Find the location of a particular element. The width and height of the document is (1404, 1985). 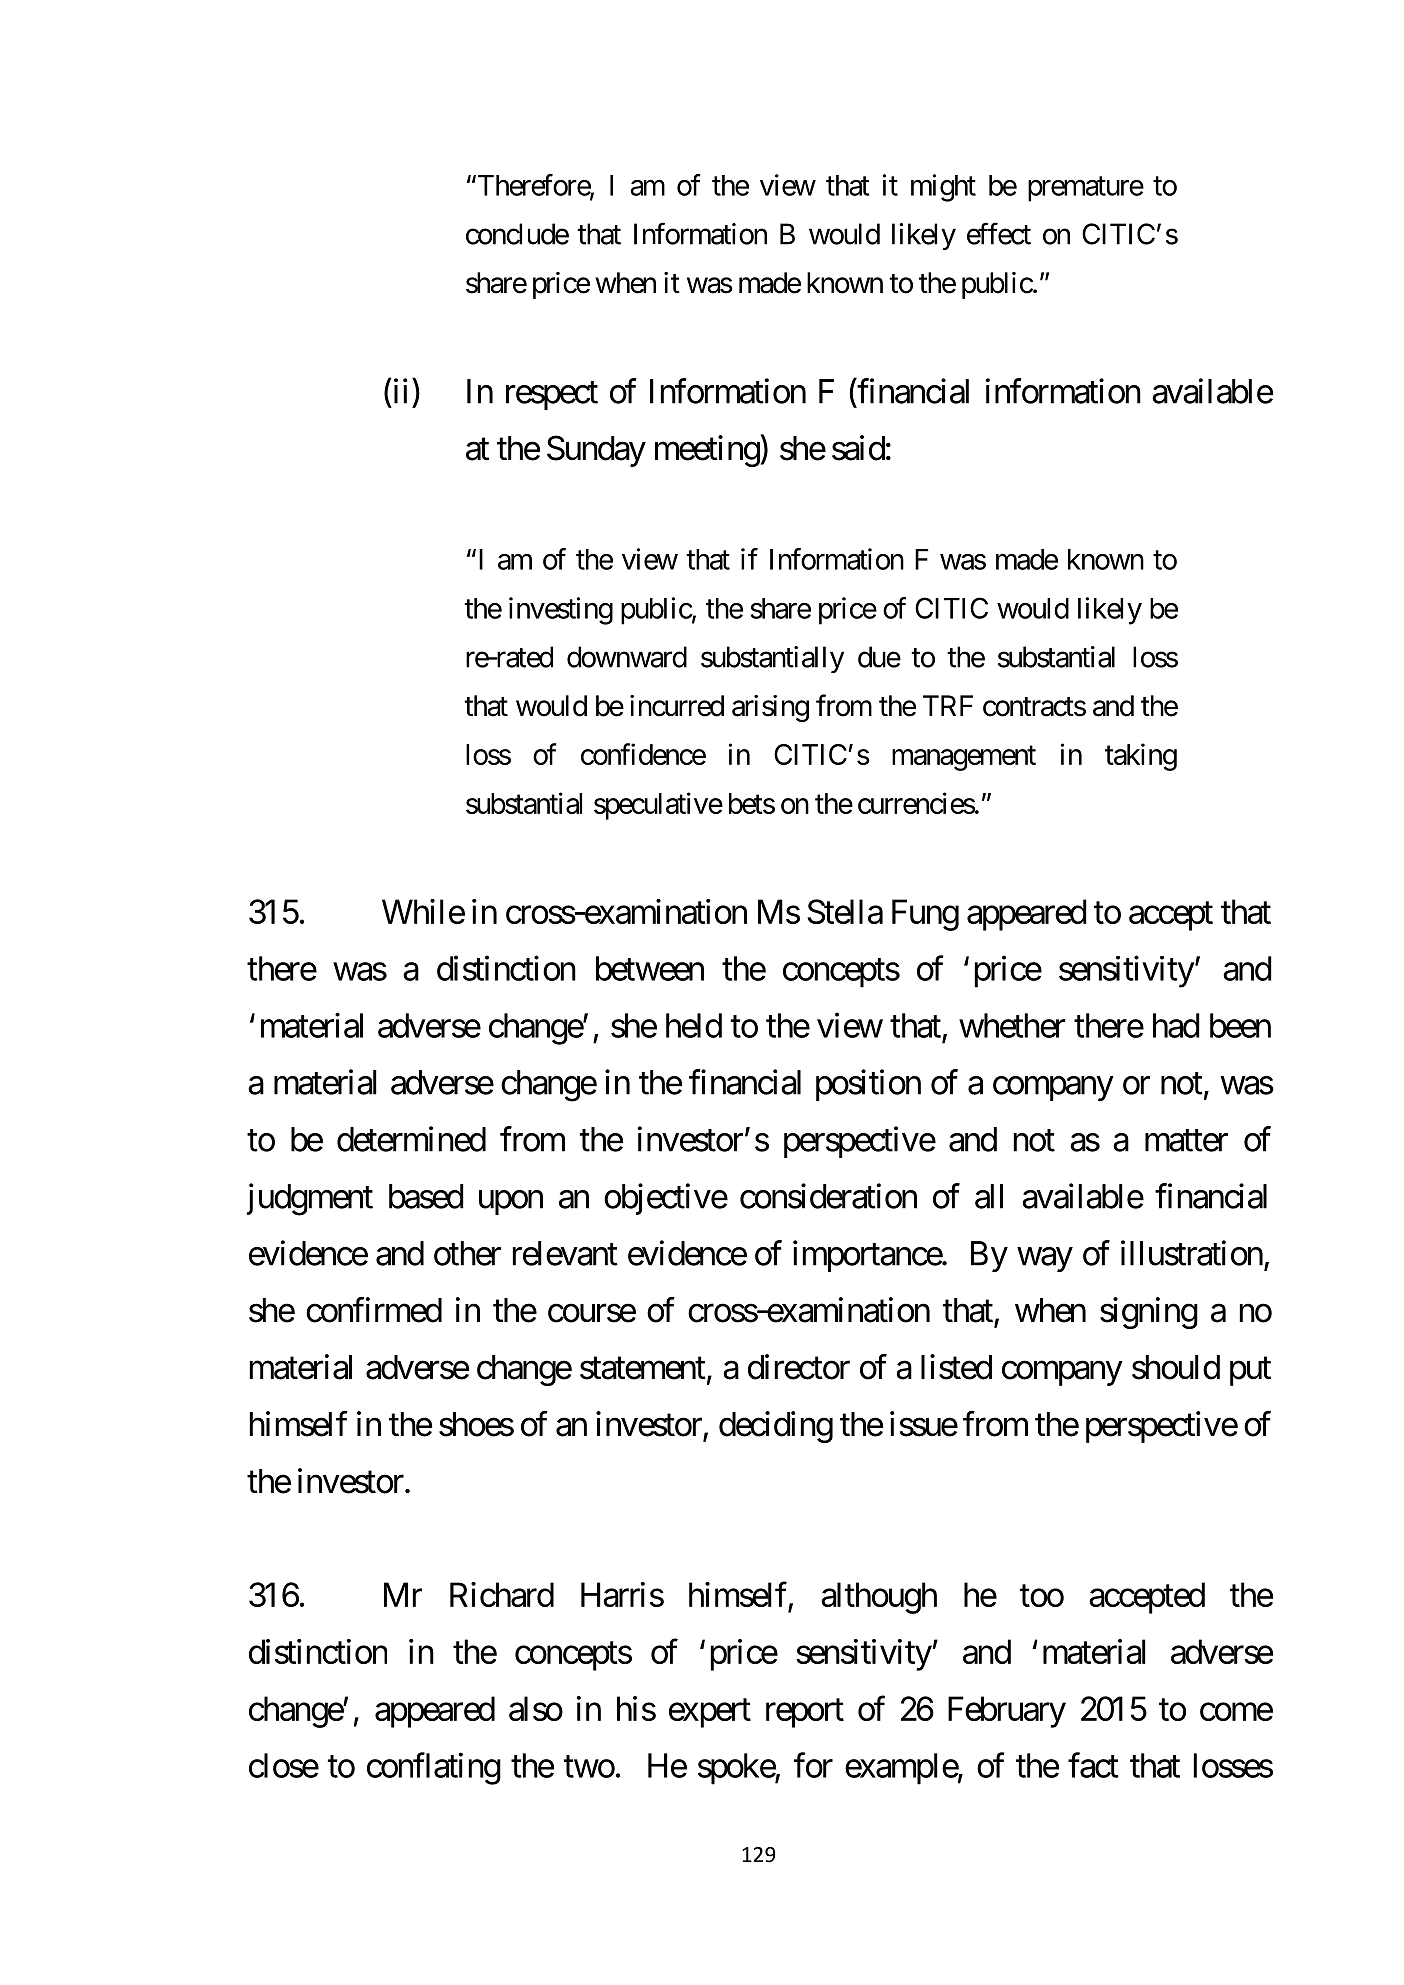

respect is located at coordinates (552, 396).
